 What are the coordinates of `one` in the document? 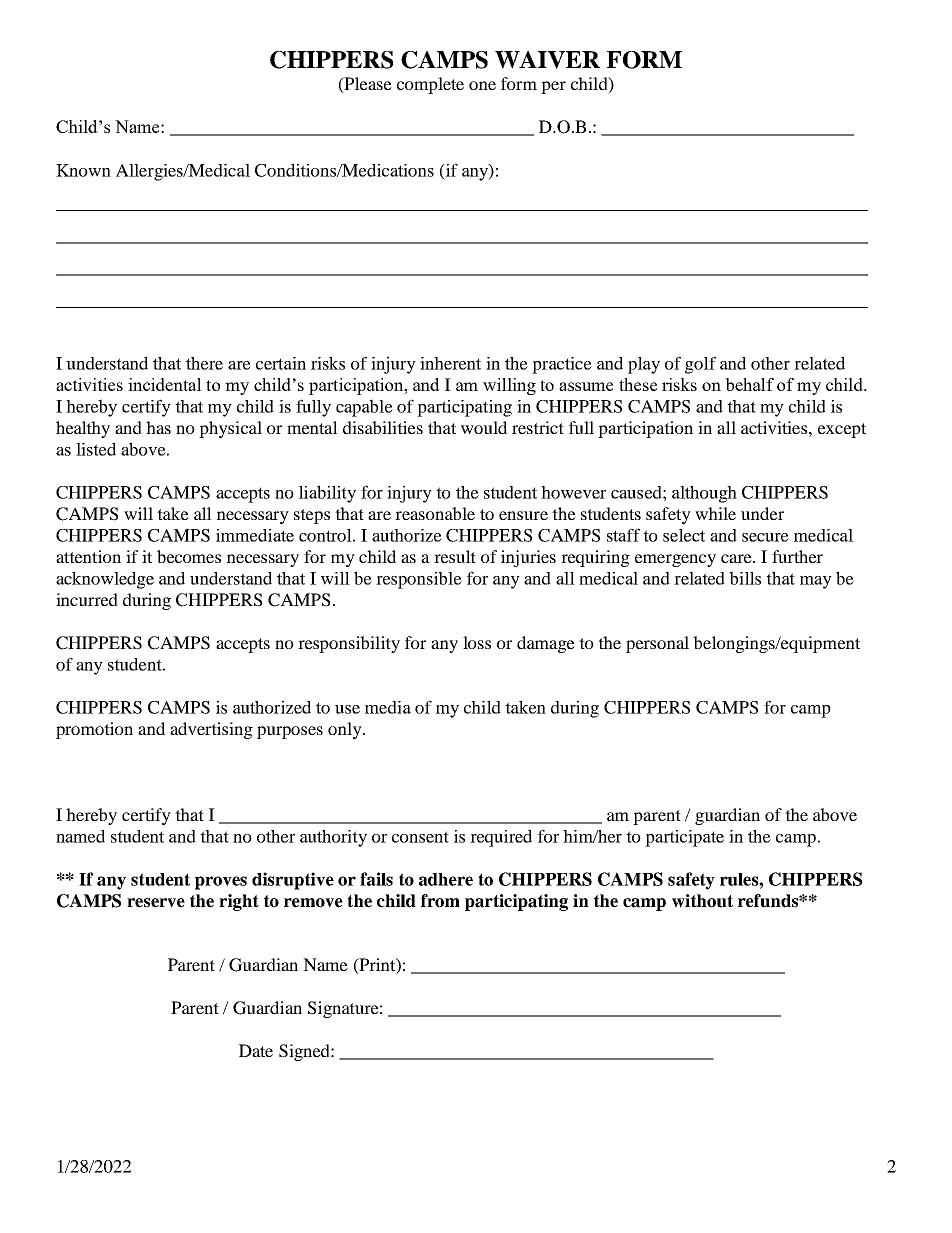 It's located at (482, 85).
